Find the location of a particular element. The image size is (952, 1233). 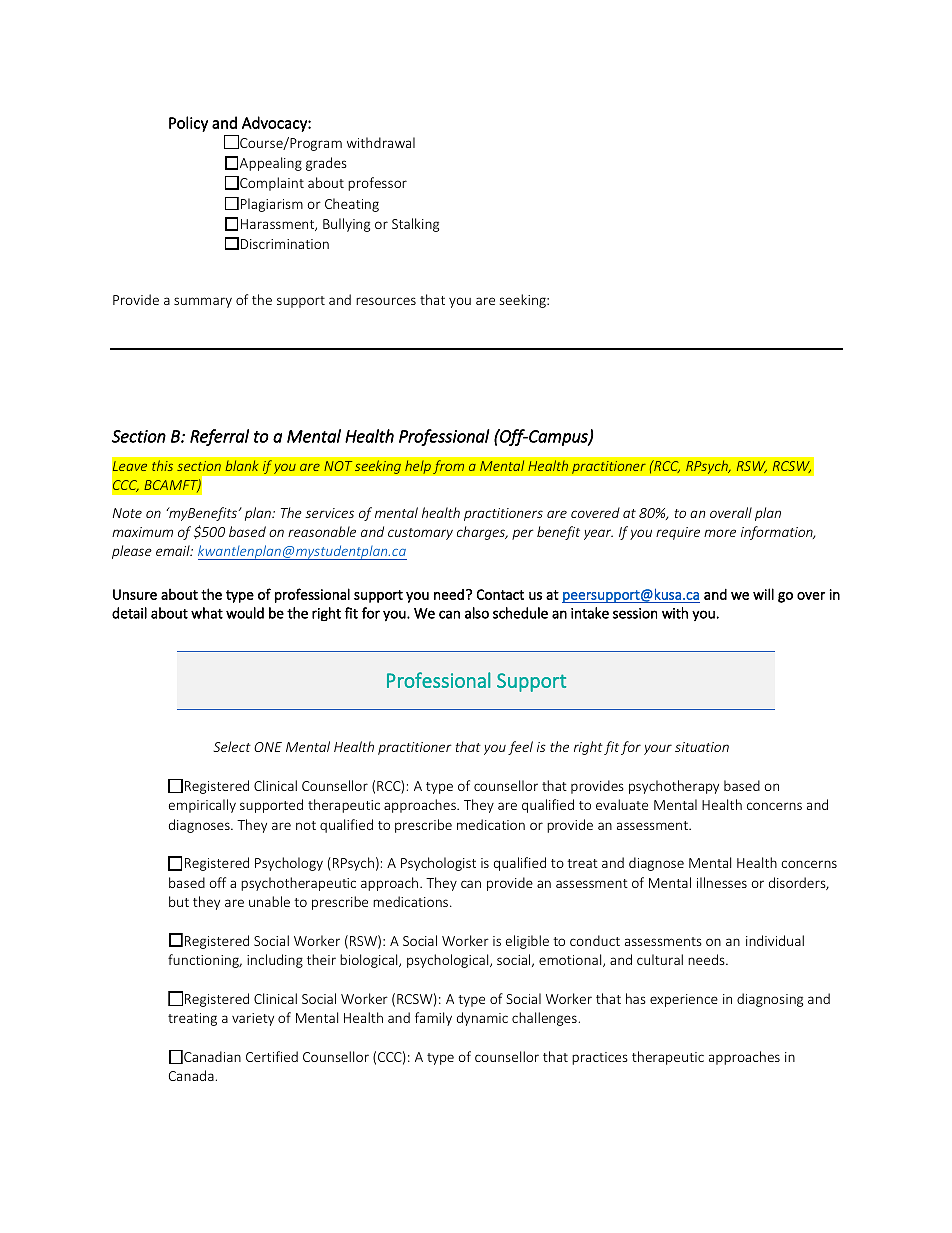

Canada is located at coordinates (191, 1075).
